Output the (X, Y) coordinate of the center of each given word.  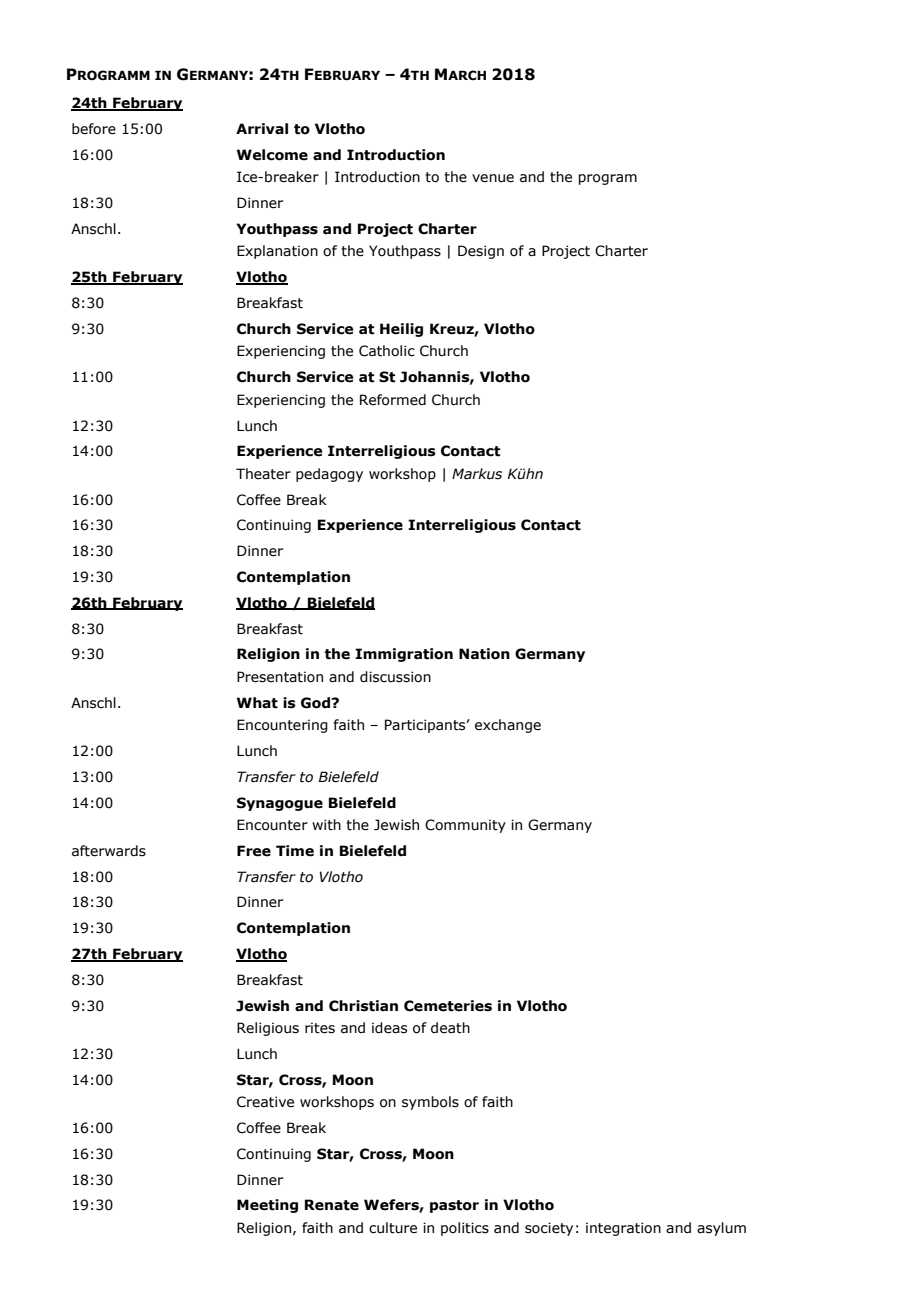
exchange (508, 726)
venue (493, 178)
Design (481, 252)
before (94, 129)
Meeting (267, 1206)
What (257, 703)
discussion (395, 677)
